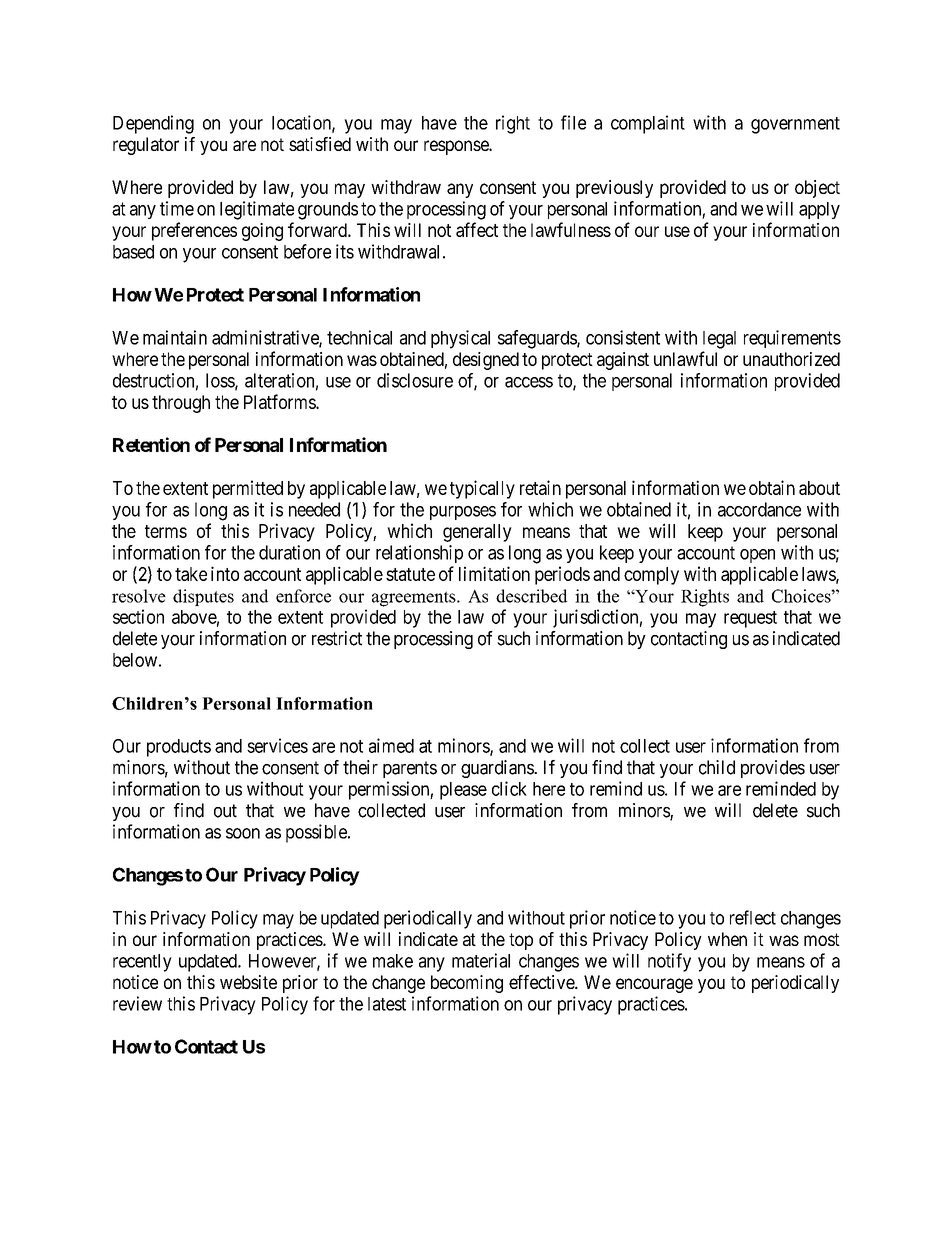 This screenshot has width=952, height=1233. What do you see at coordinates (467, 984) in the screenshot?
I see `becoming` at bounding box center [467, 984].
